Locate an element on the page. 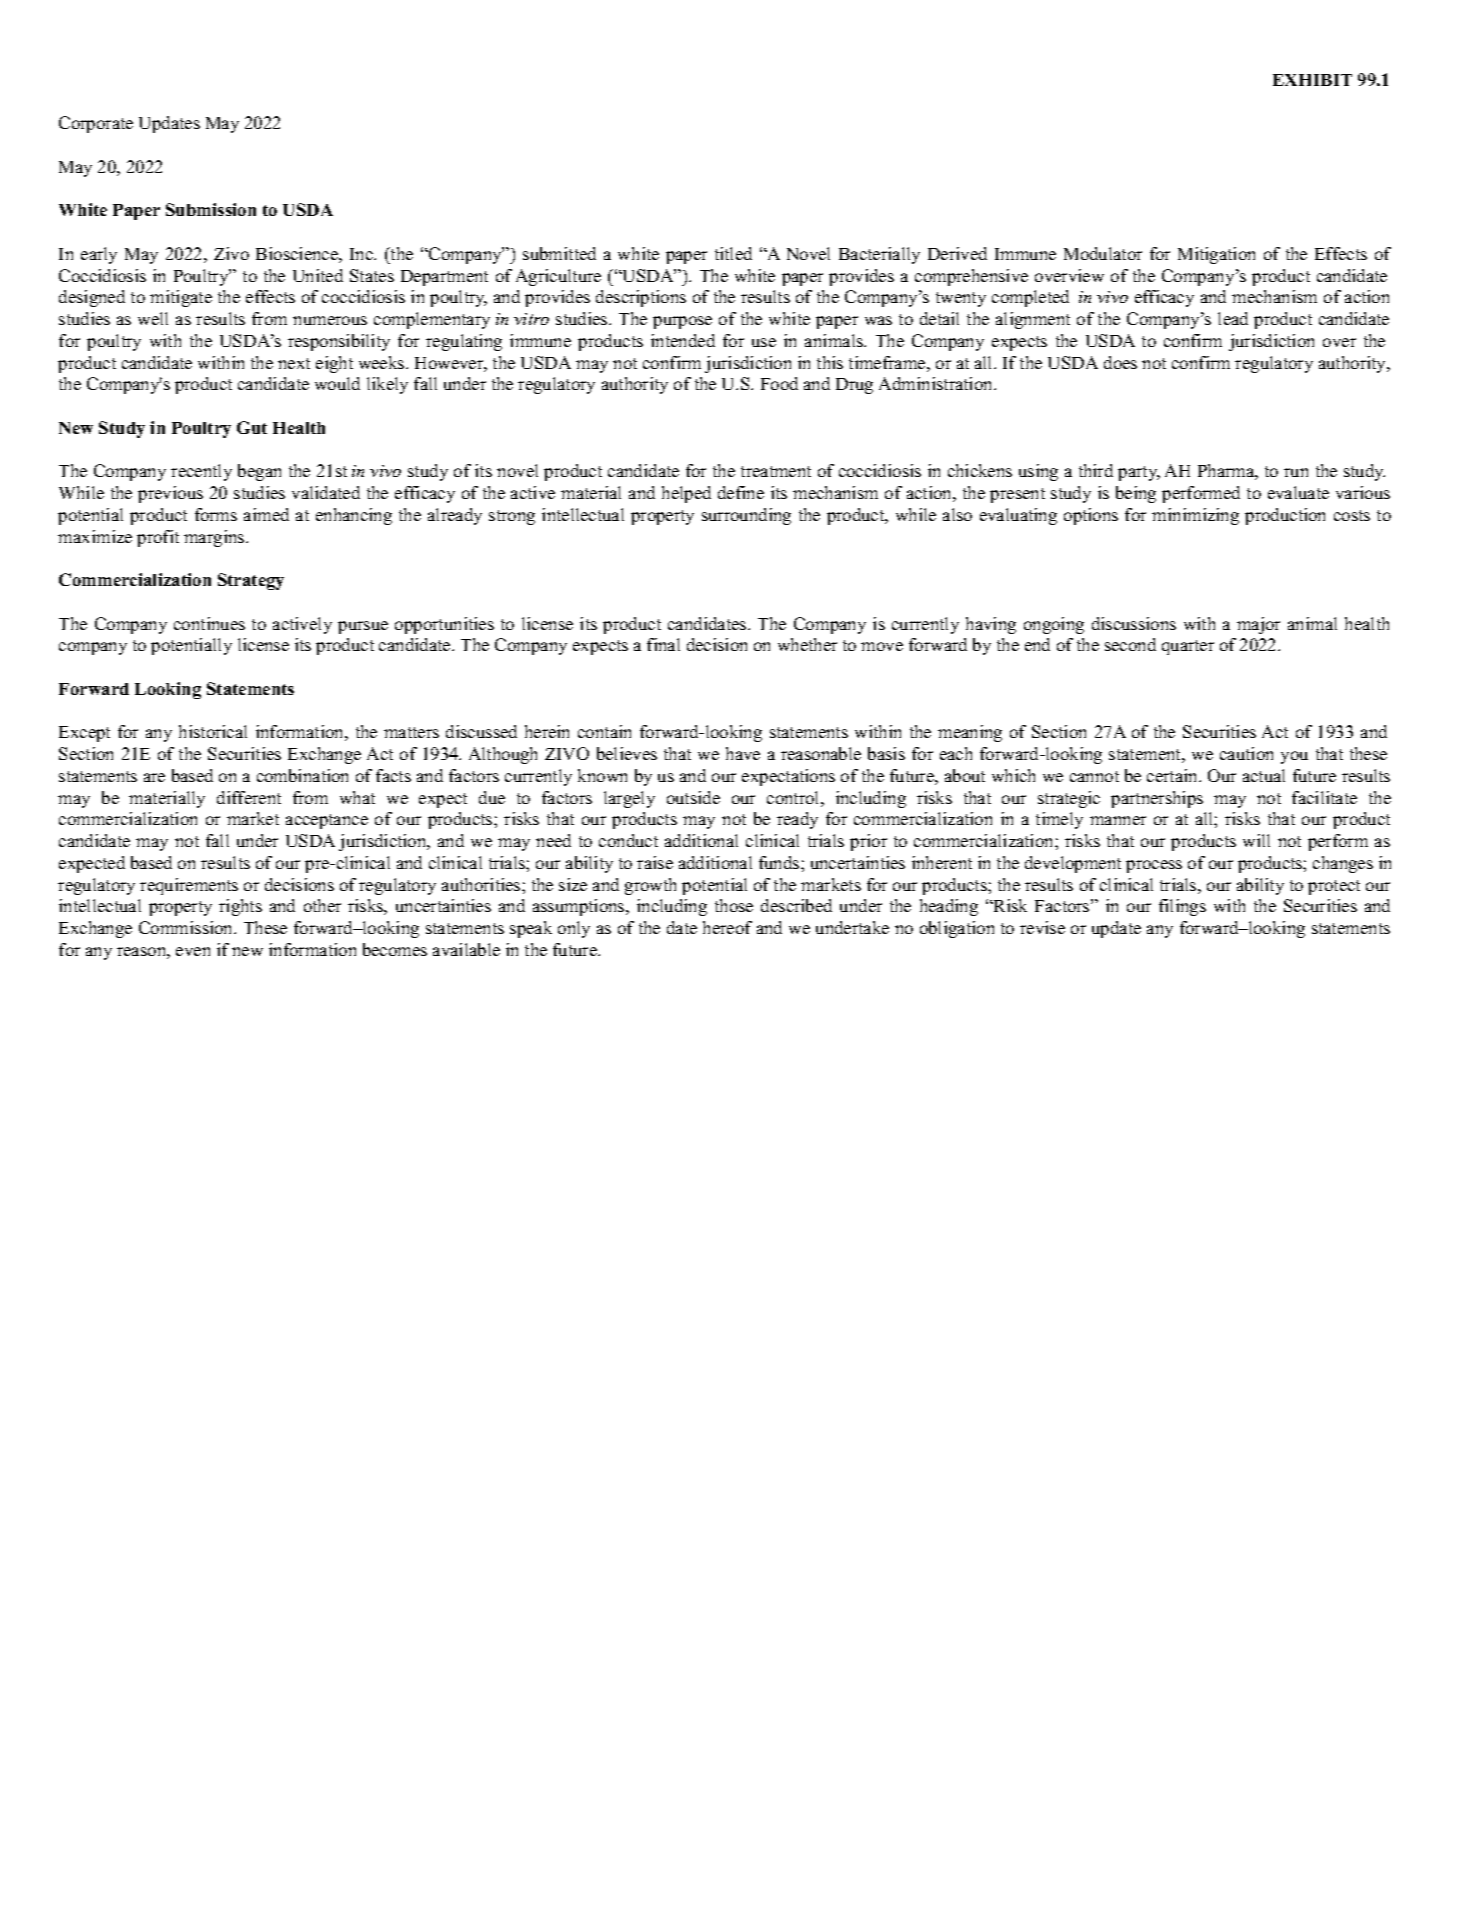 This image has height=1914, width=1479. combination is located at coordinates (302, 775).
